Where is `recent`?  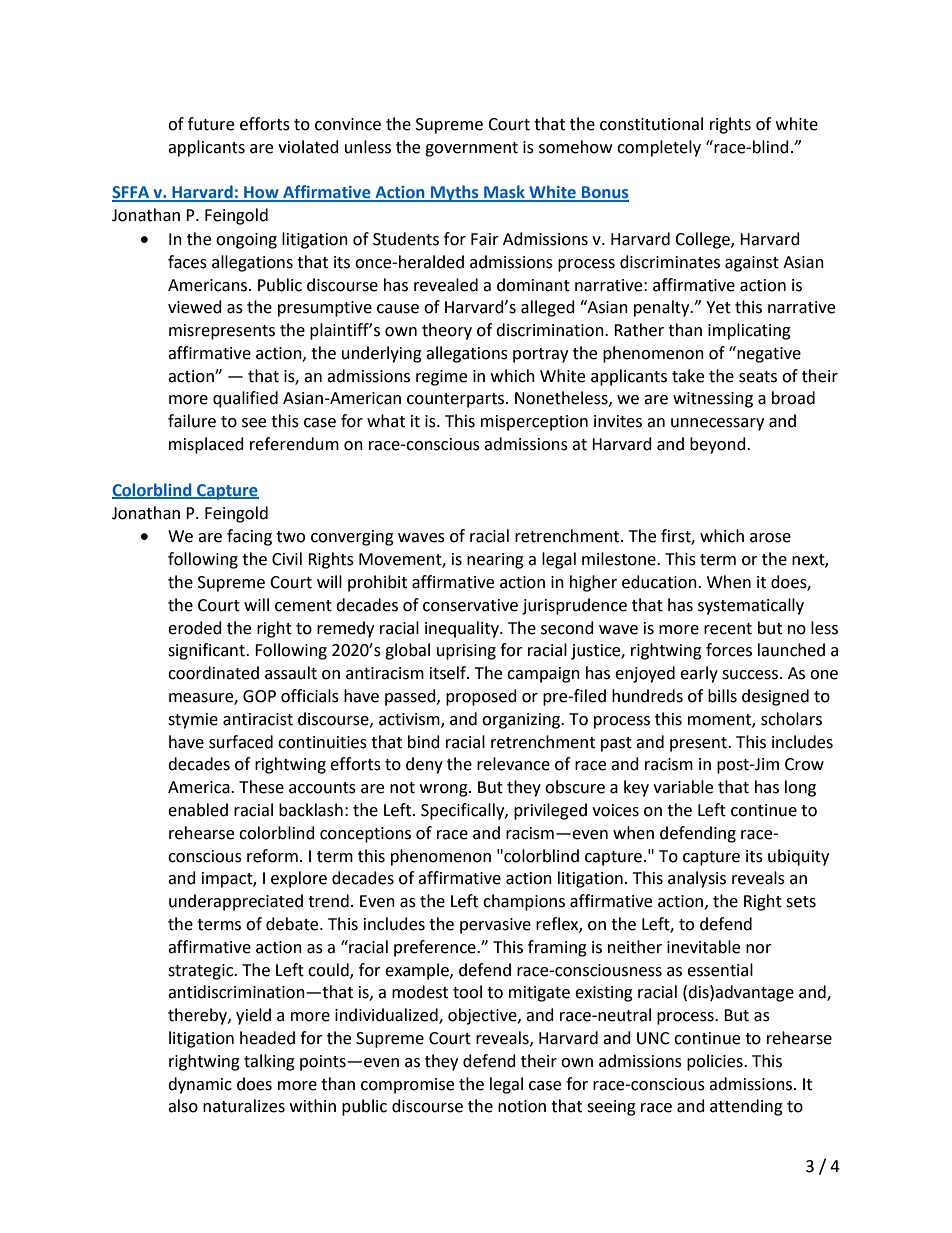 recent is located at coordinates (728, 629).
